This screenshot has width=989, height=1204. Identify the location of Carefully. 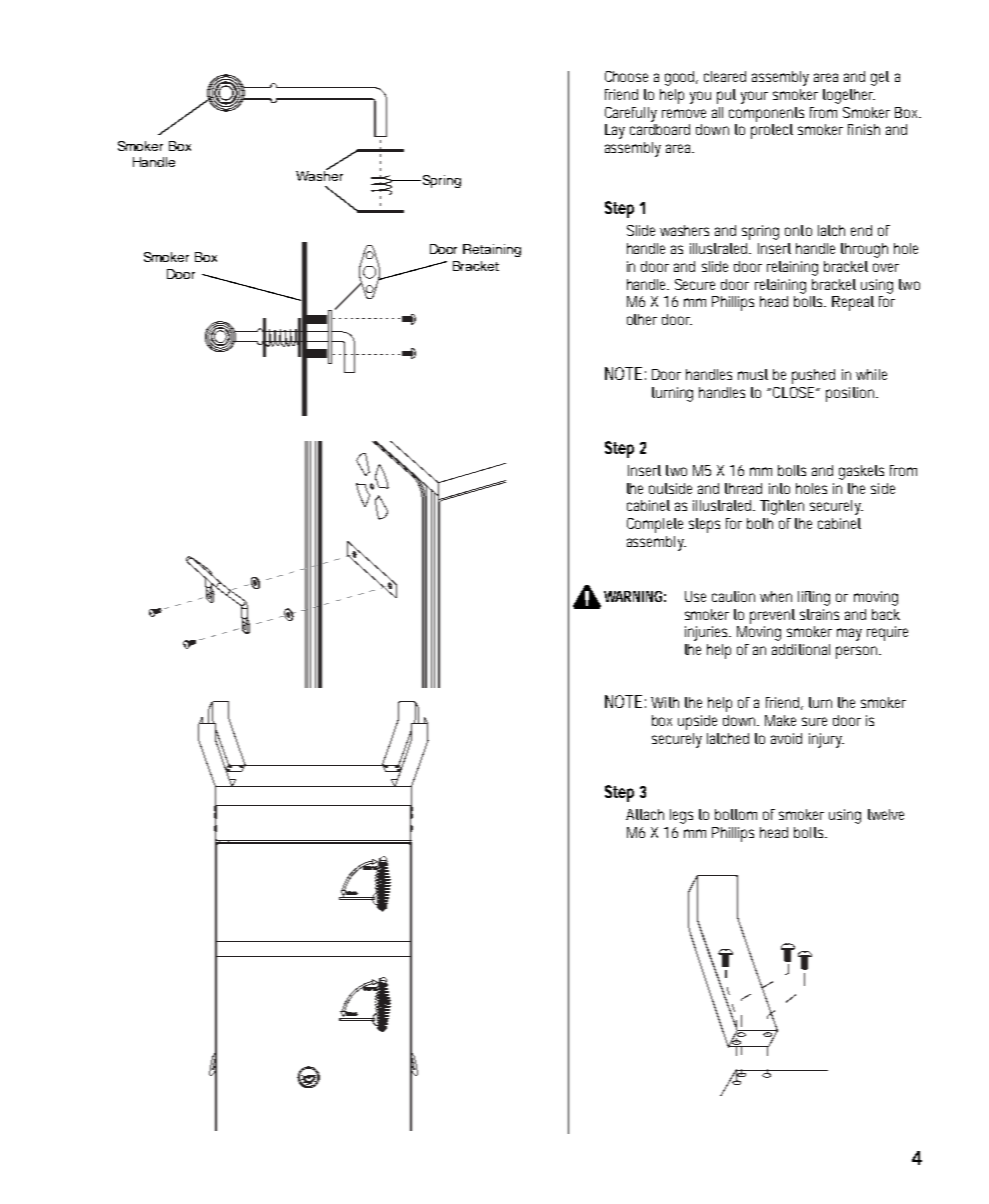
(631, 114).
